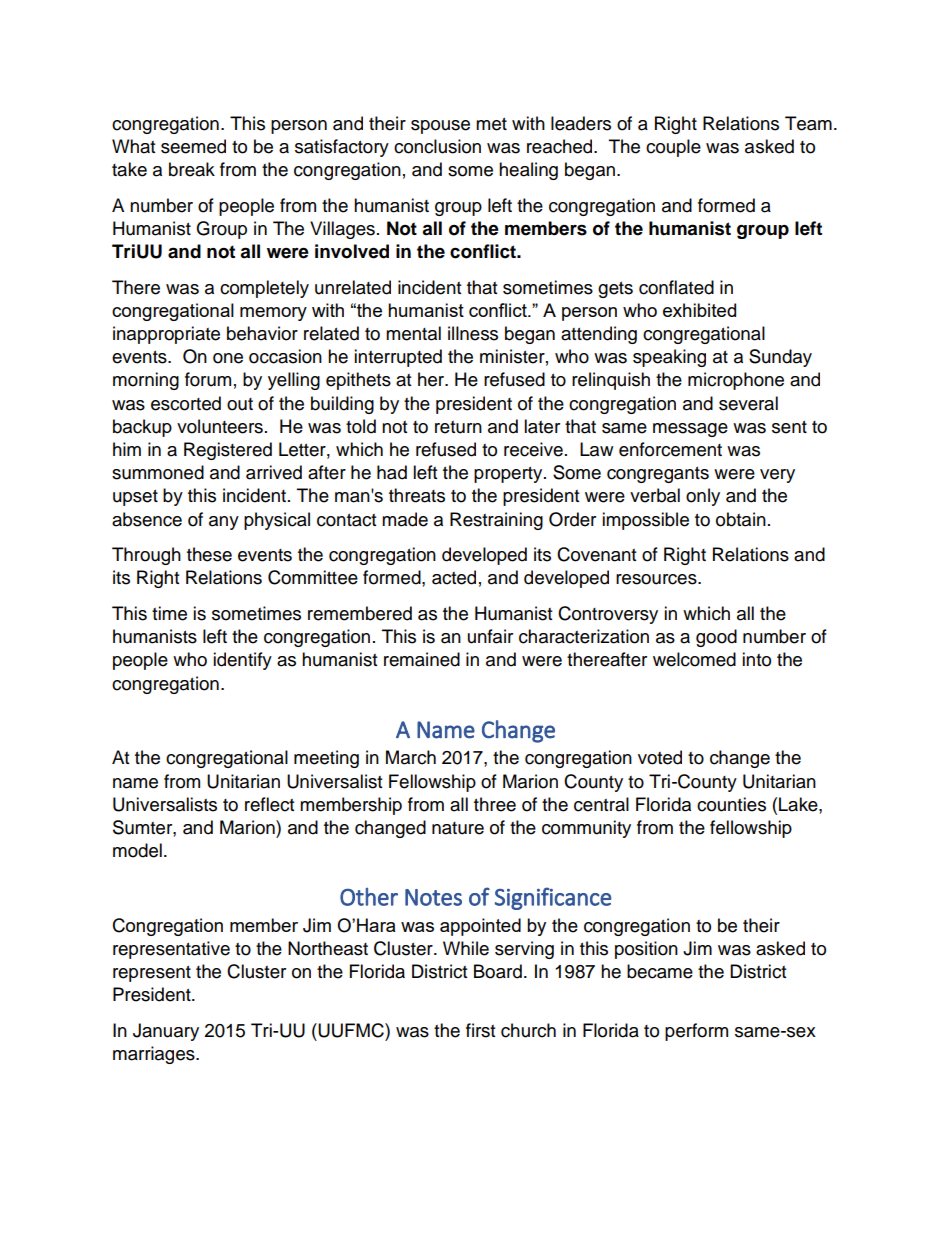 The width and height of the screenshot is (952, 1233). What do you see at coordinates (437, 146) in the screenshot?
I see `conclusion` at bounding box center [437, 146].
